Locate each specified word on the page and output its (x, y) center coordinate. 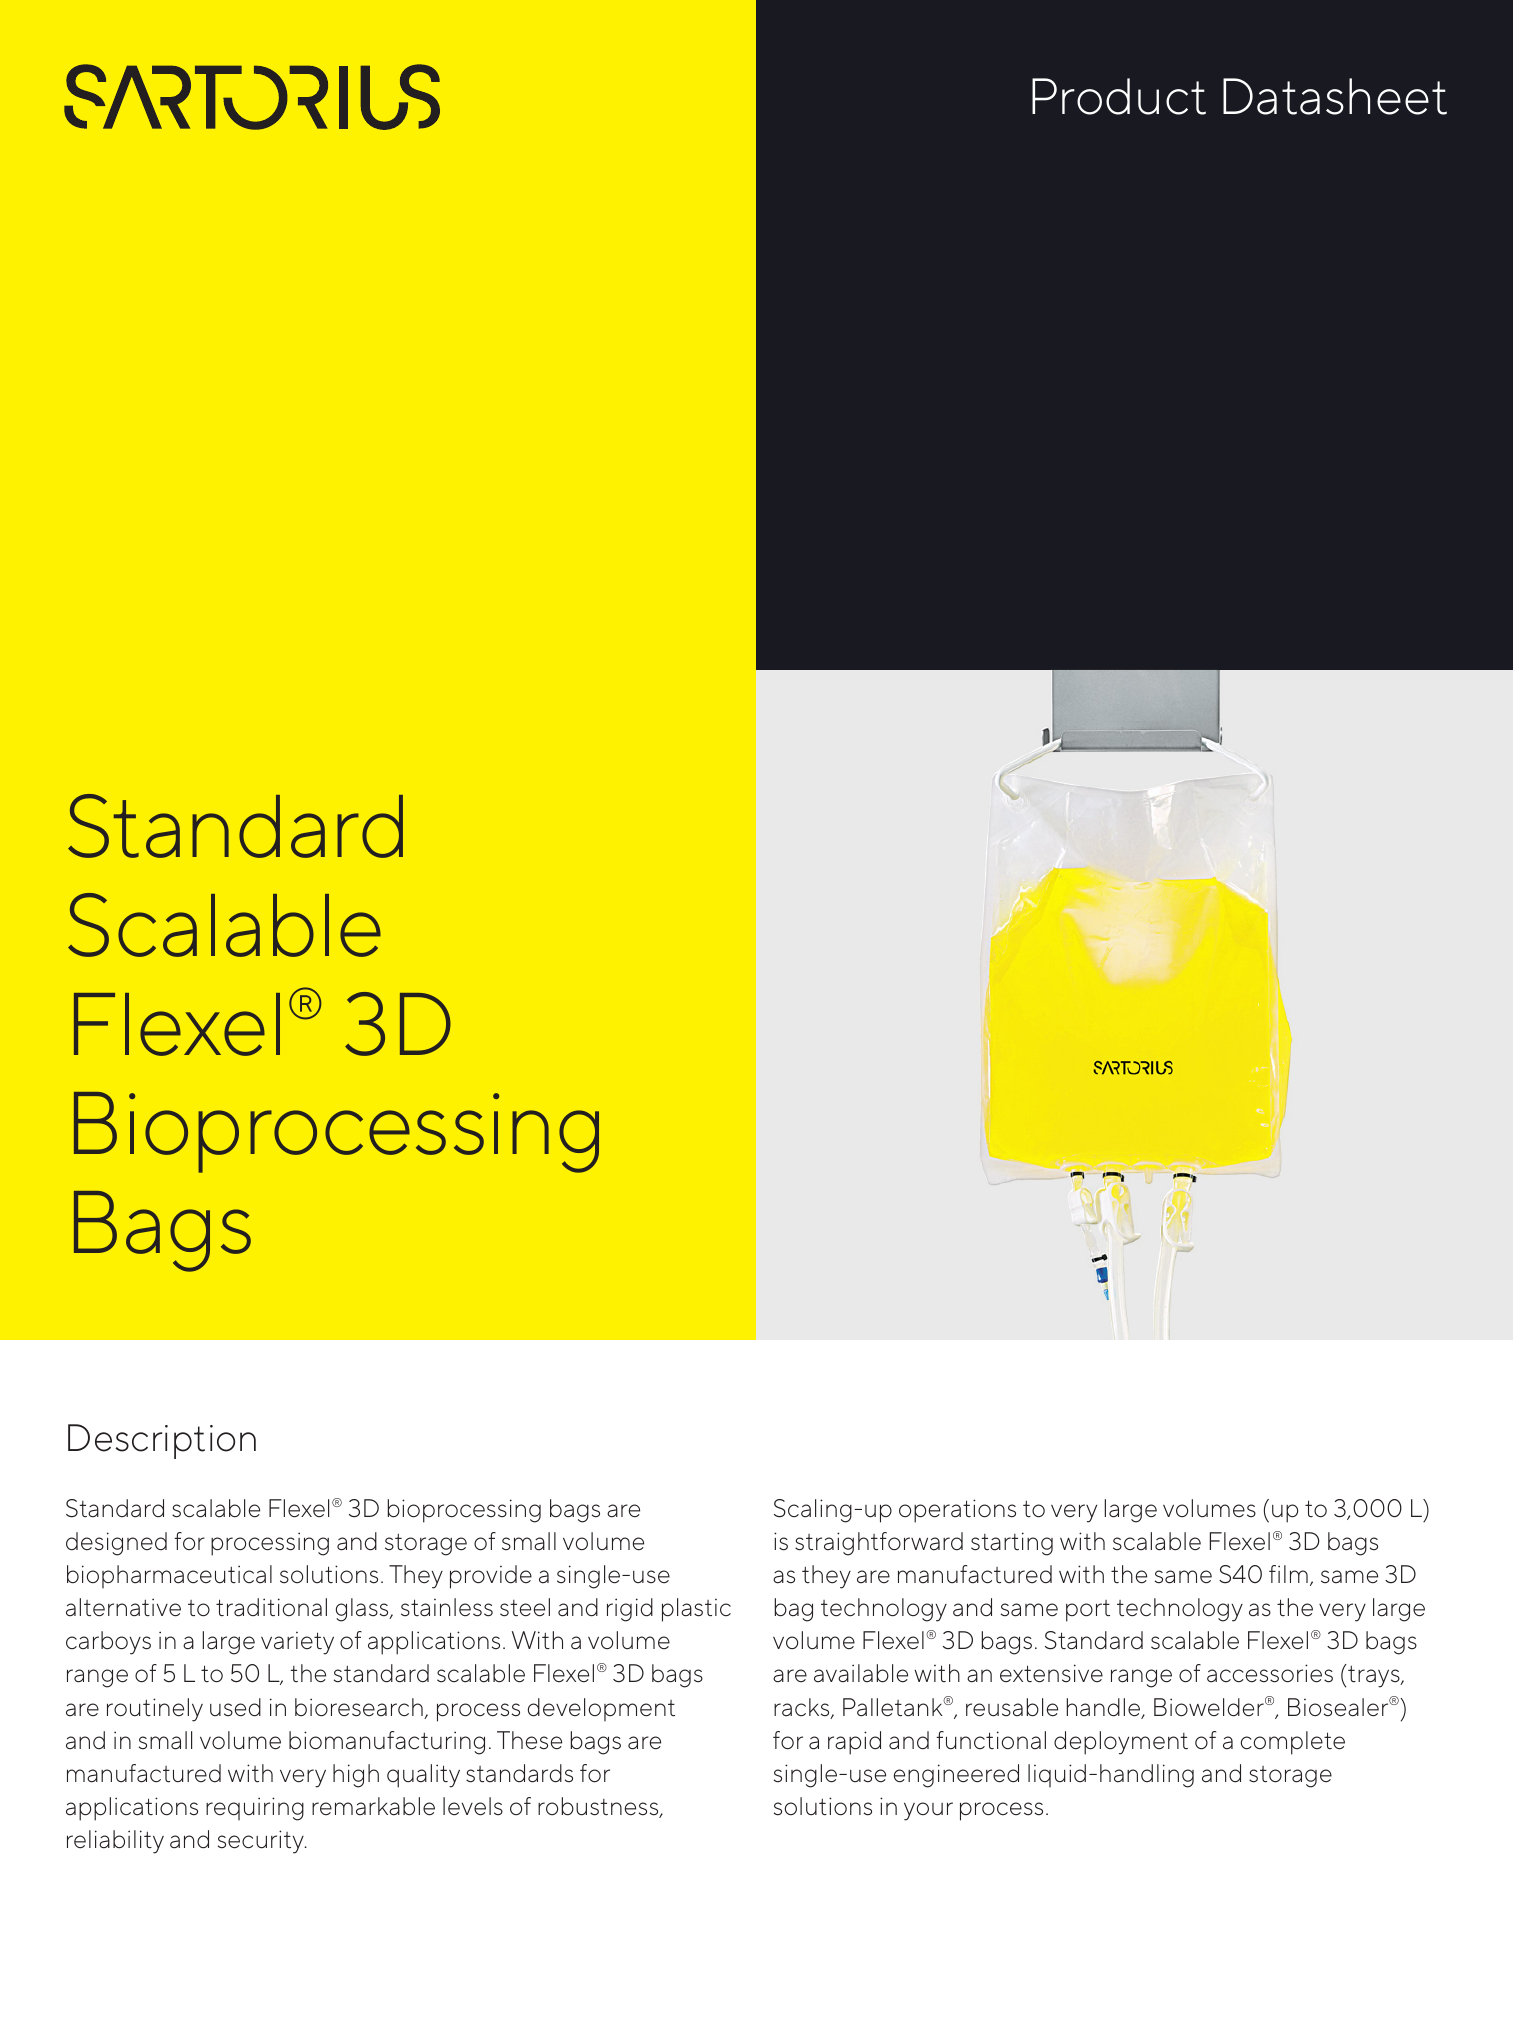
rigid (630, 1610)
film (1288, 1574)
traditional (271, 1607)
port (1088, 1611)
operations (957, 1511)
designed (116, 1544)
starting (1012, 1544)
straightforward (879, 1544)
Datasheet (1335, 96)
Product (1119, 96)
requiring (255, 1809)
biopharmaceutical (169, 1576)
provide (491, 1577)
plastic (696, 1610)
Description (162, 1441)
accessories (1270, 1673)
